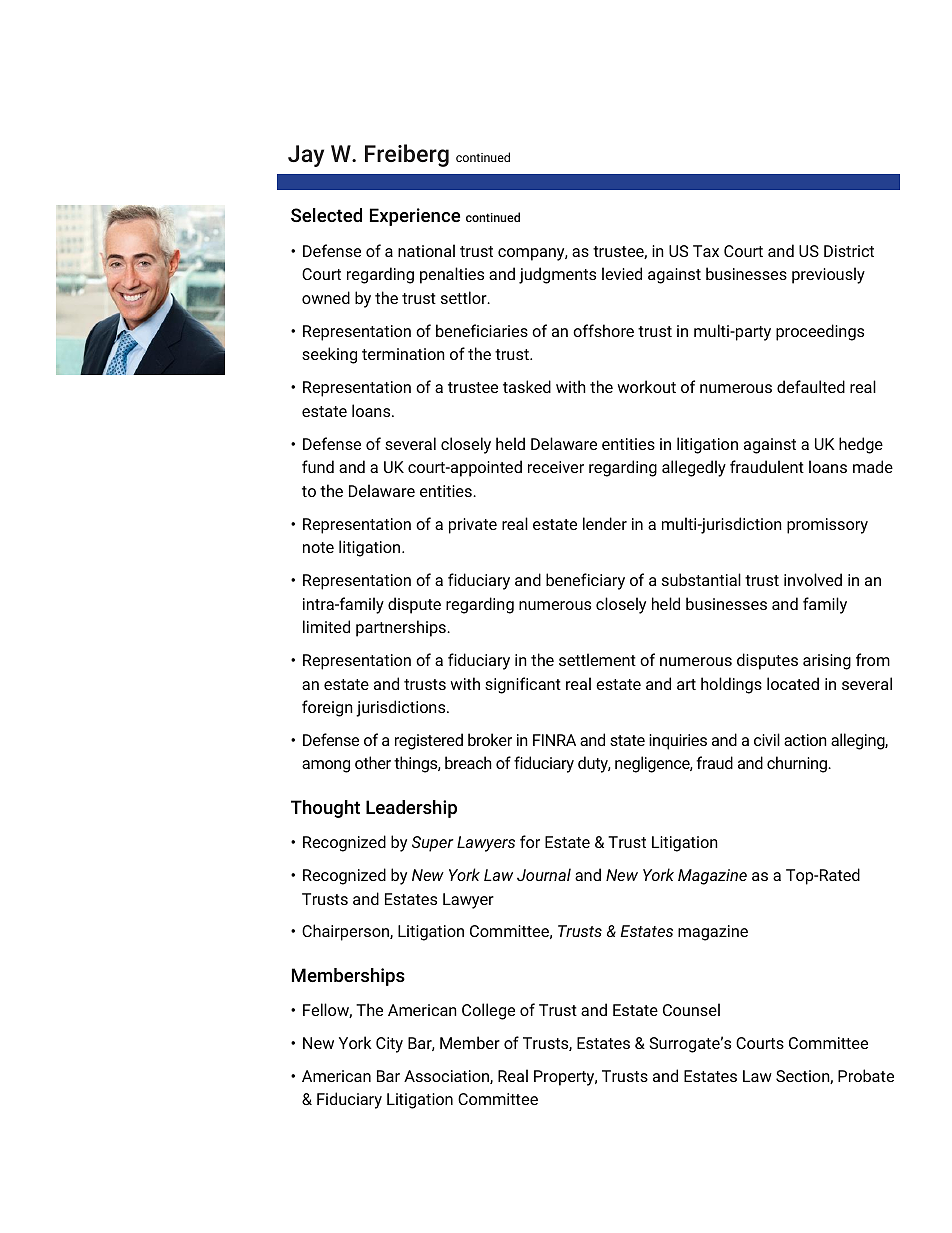 The width and height of the screenshot is (952, 1233). I want to click on receiver, so click(556, 467).
